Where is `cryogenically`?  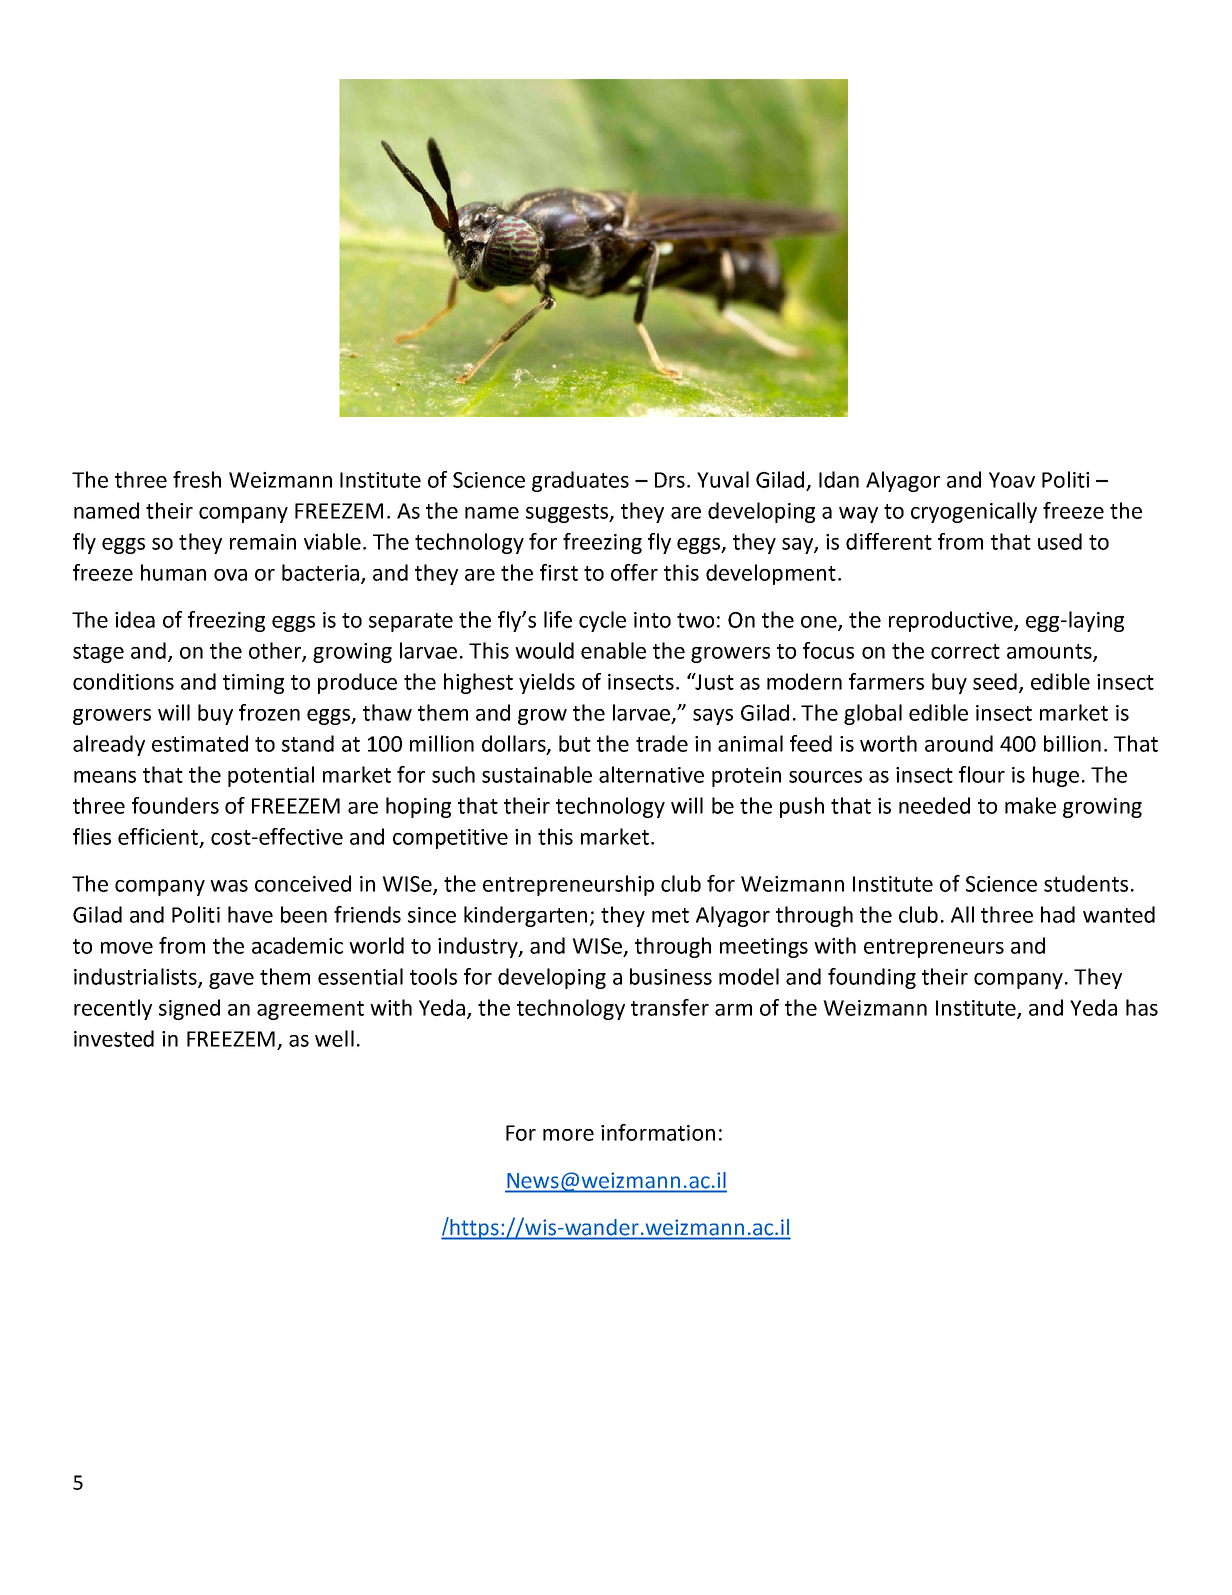
cryogenically is located at coordinates (974, 512).
